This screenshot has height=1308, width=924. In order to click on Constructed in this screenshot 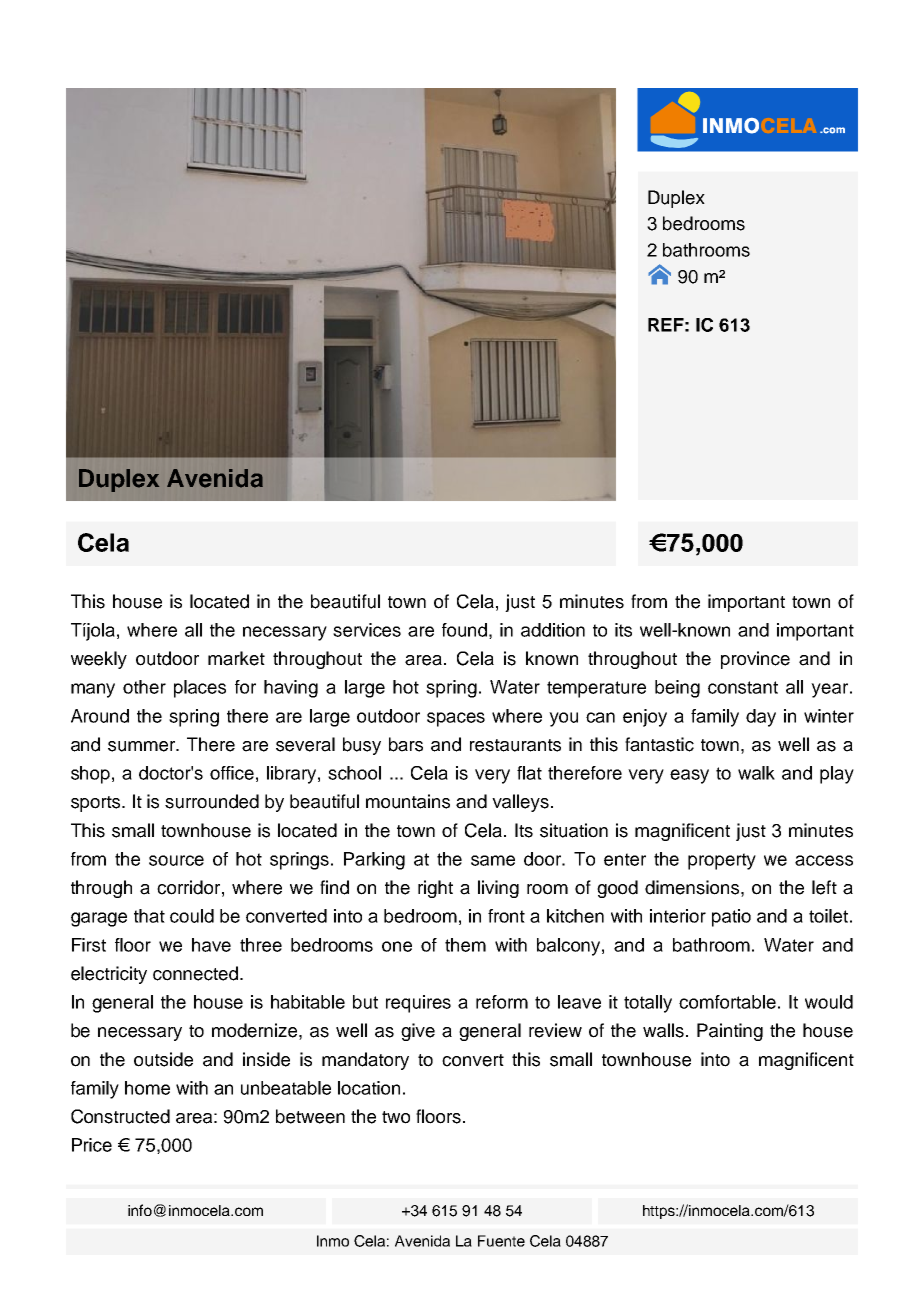, I will do `click(120, 1116)`.
